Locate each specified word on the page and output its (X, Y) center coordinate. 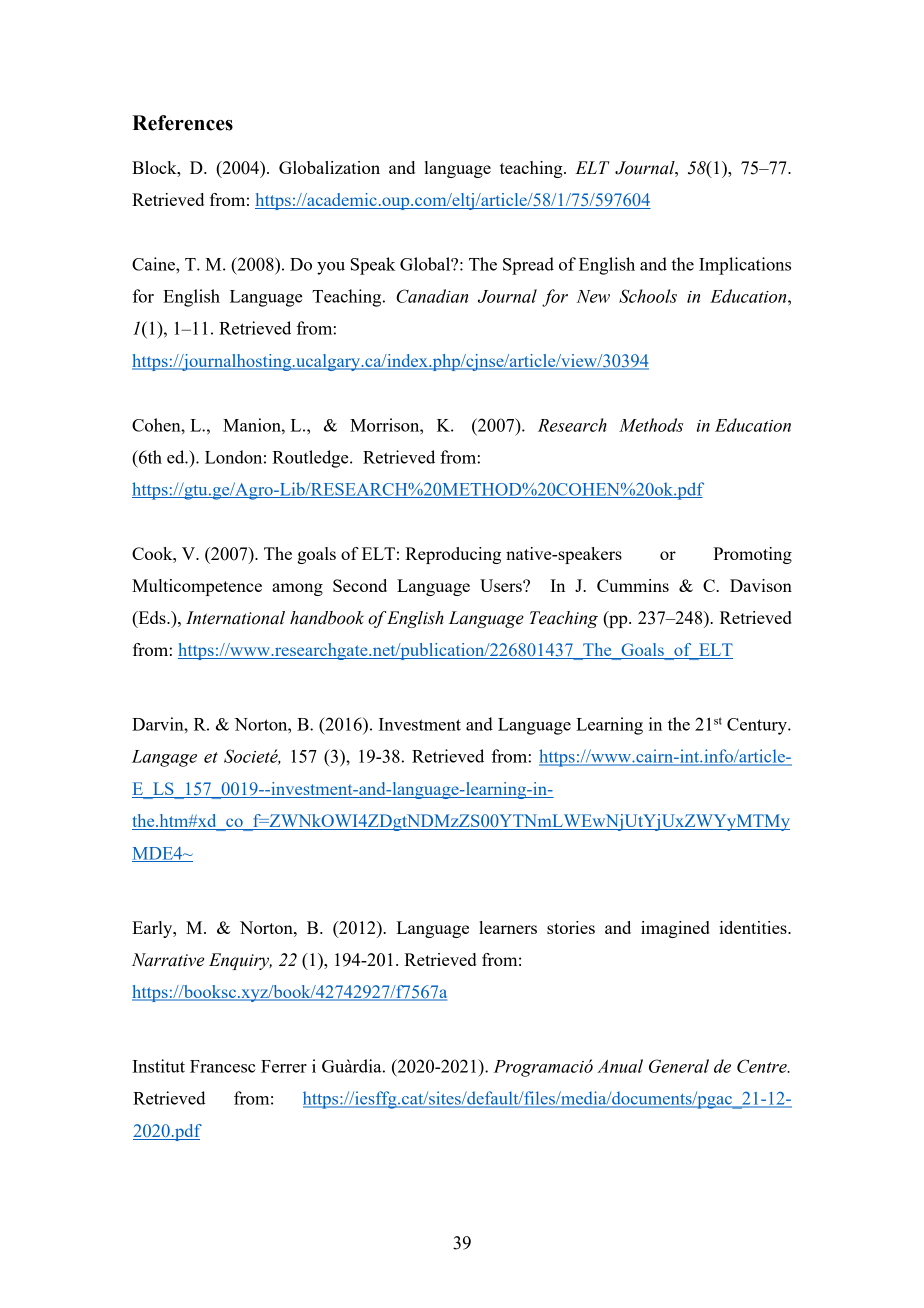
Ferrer (284, 1066)
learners (508, 927)
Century (758, 726)
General (679, 1066)
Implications (745, 266)
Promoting (752, 555)
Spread (528, 266)
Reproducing (453, 555)
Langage (164, 758)
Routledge (311, 459)
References (182, 123)
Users (502, 585)
